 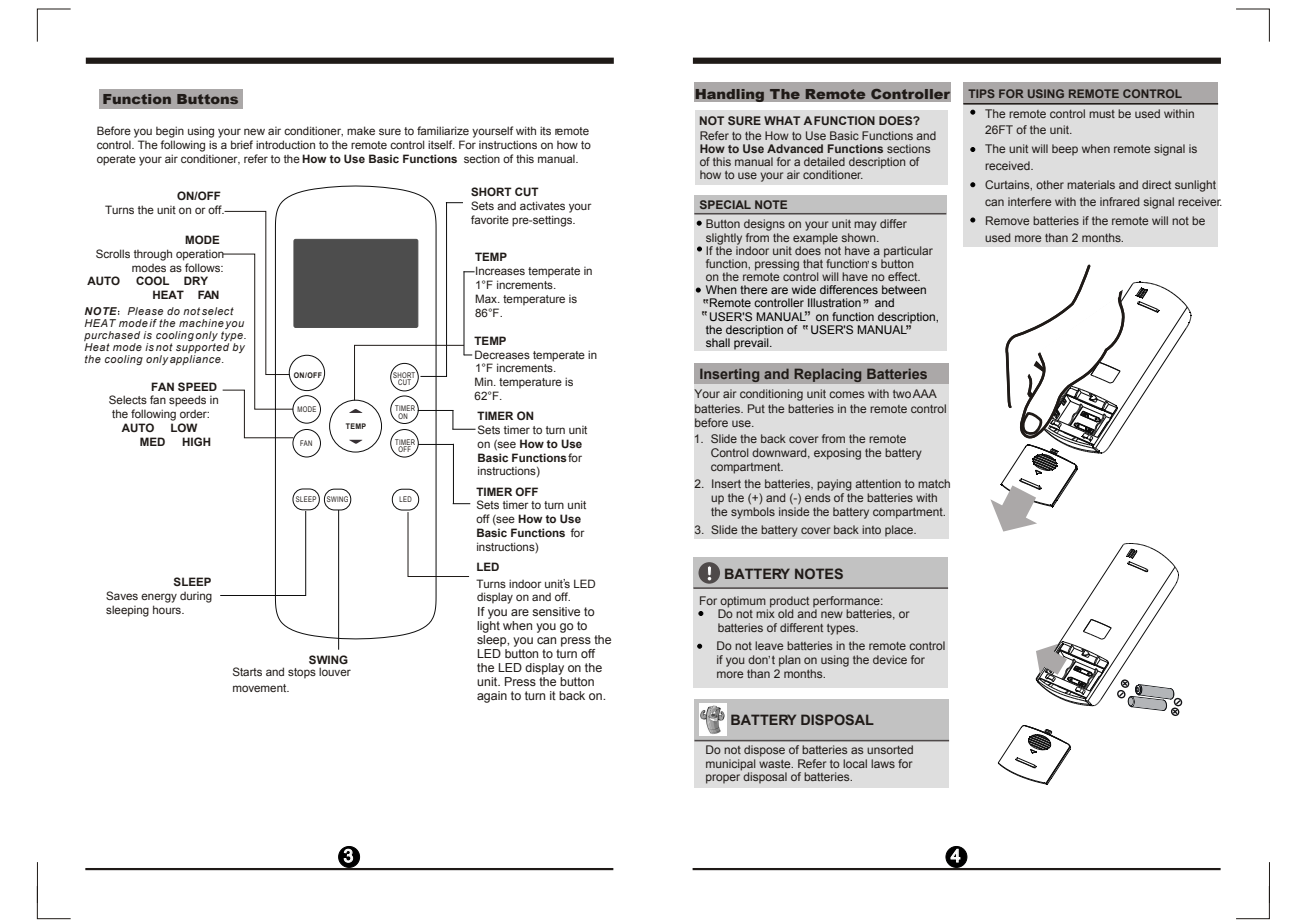 I want to click on between, so click(x=904, y=289).
